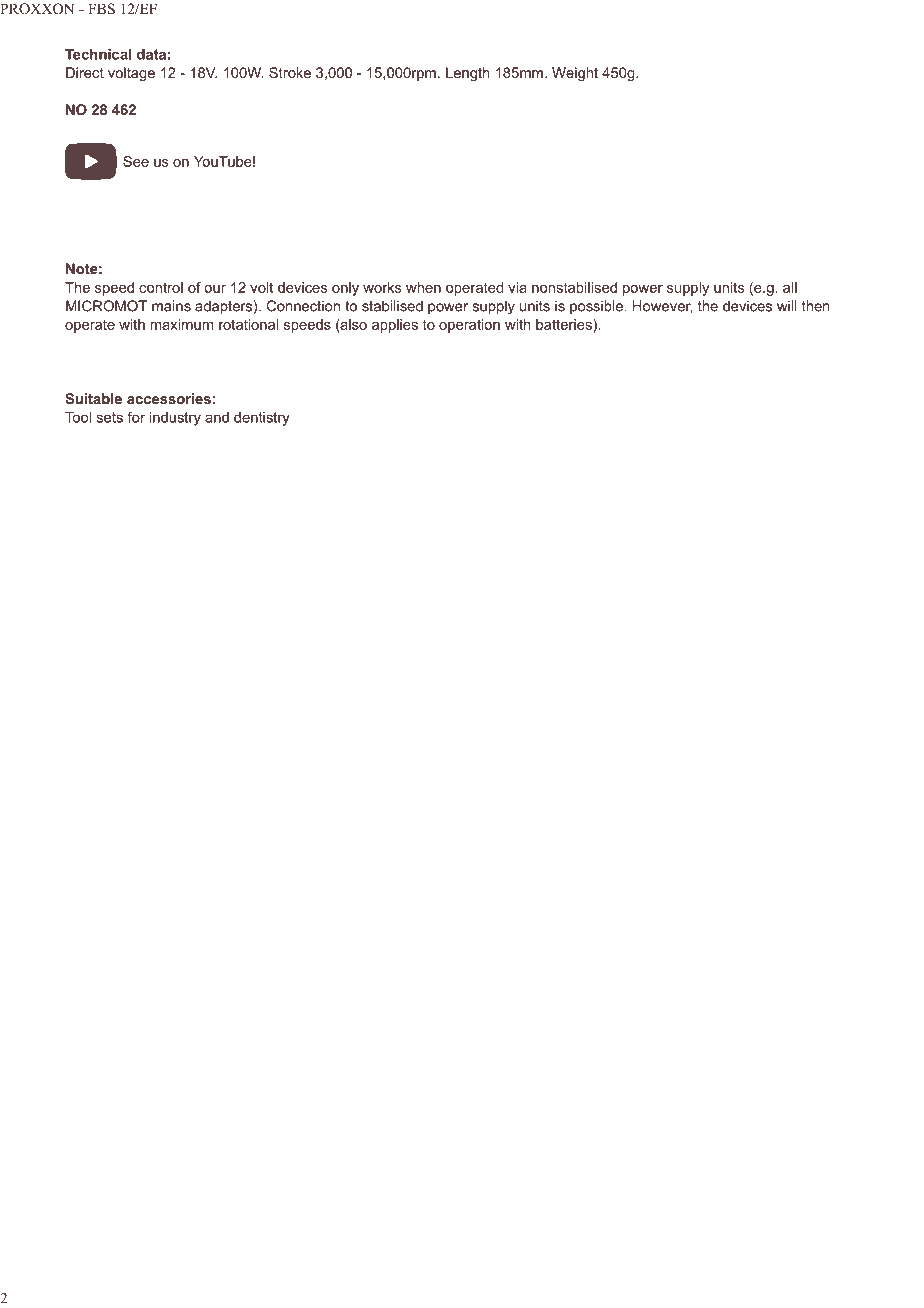 The height and width of the screenshot is (1308, 924). I want to click on all, so click(790, 287).
